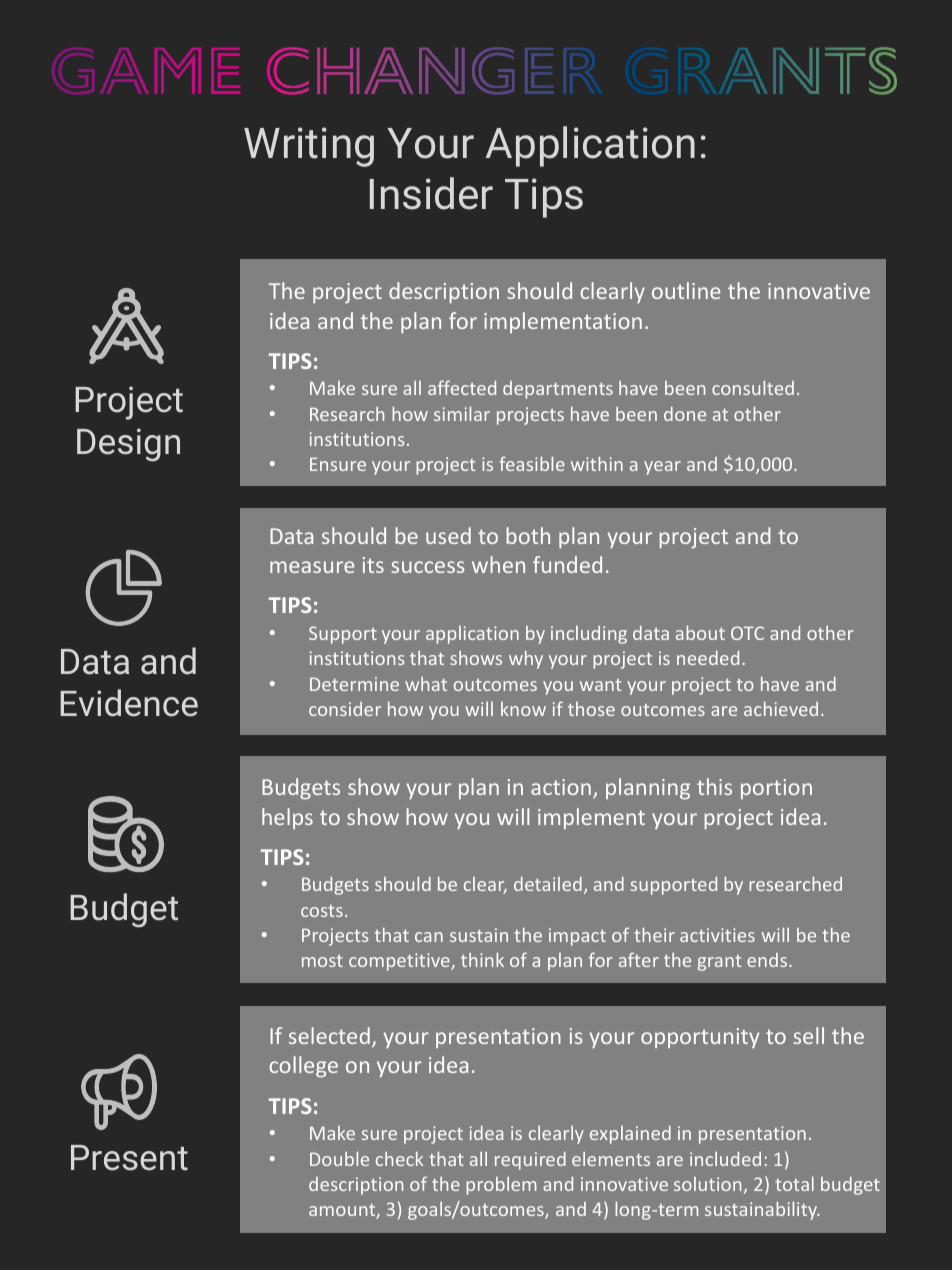  I want to click on outline, so click(686, 290).
